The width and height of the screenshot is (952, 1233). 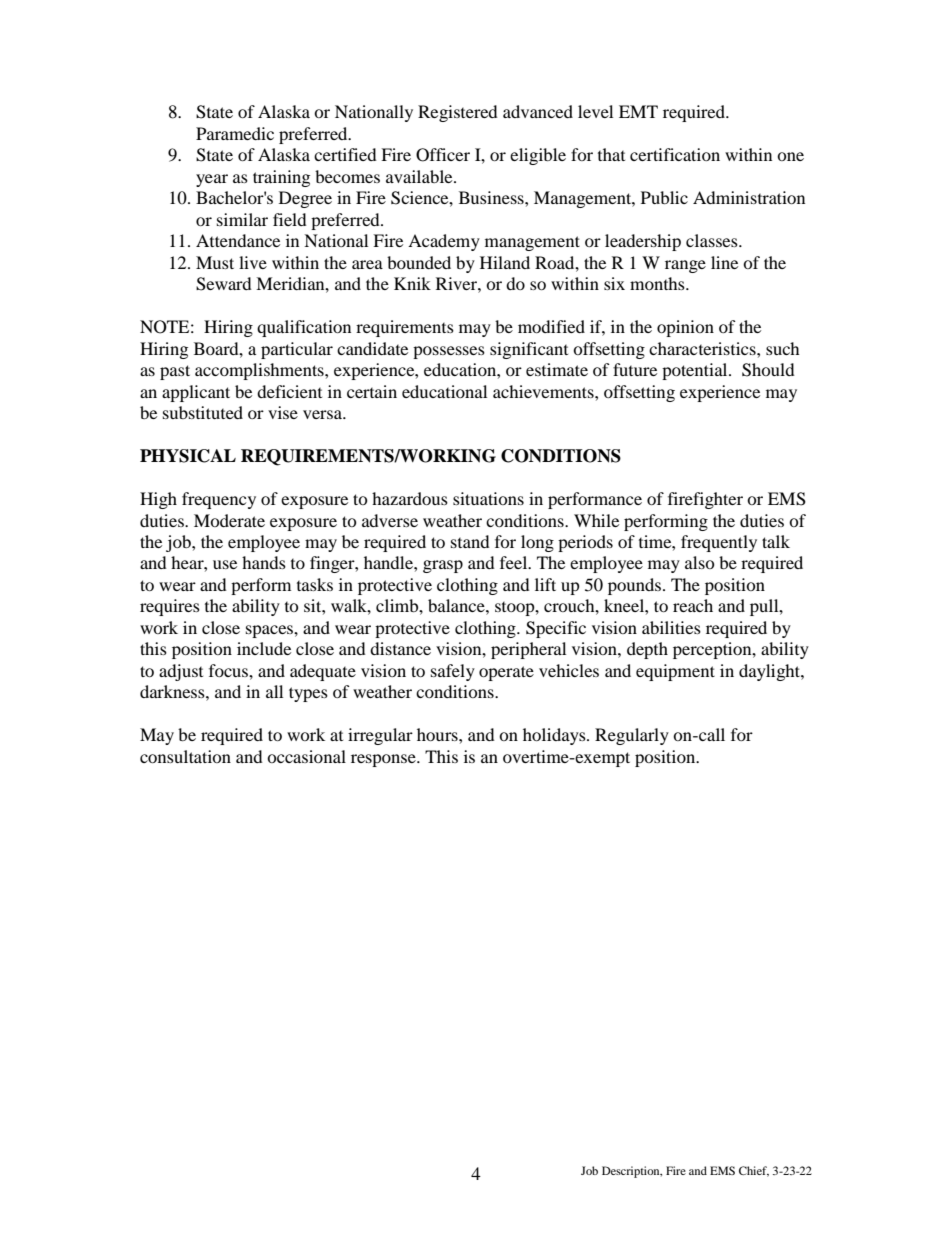 I want to click on response, so click(x=384, y=760).
